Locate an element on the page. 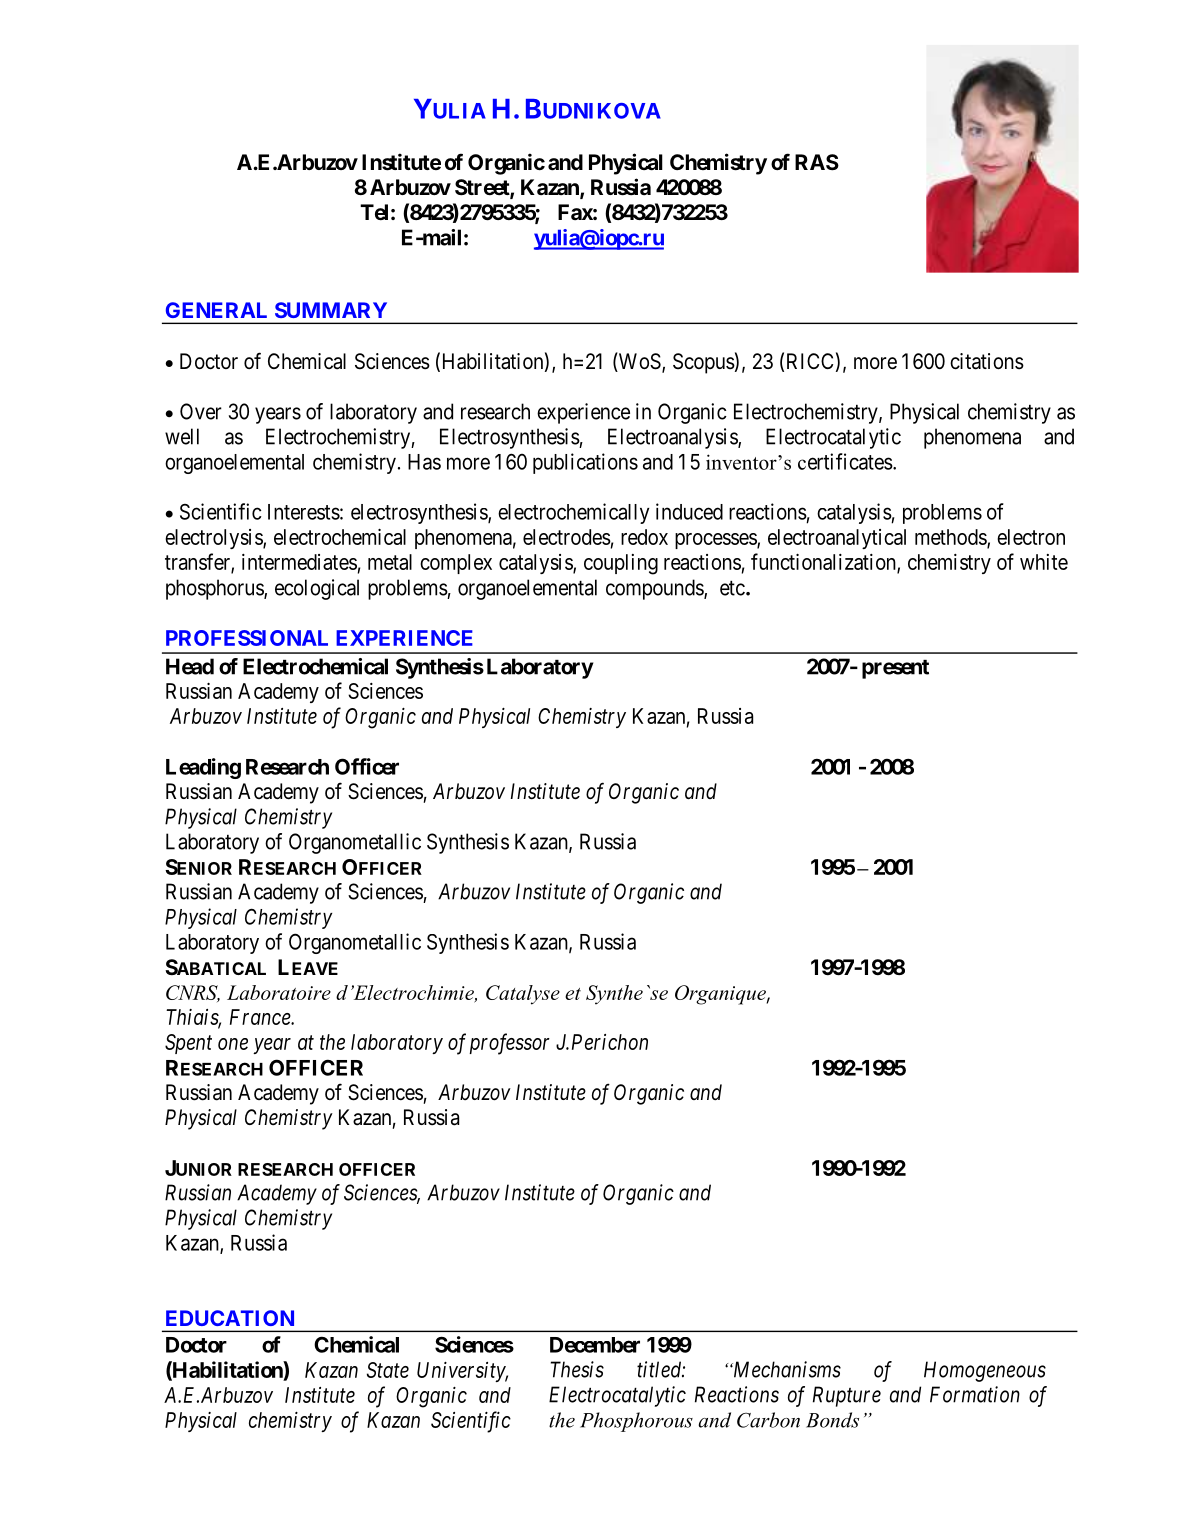 Image resolution: width=1184 pixels, height=1532 pixels. State is located at coordinates (388, 1370).
